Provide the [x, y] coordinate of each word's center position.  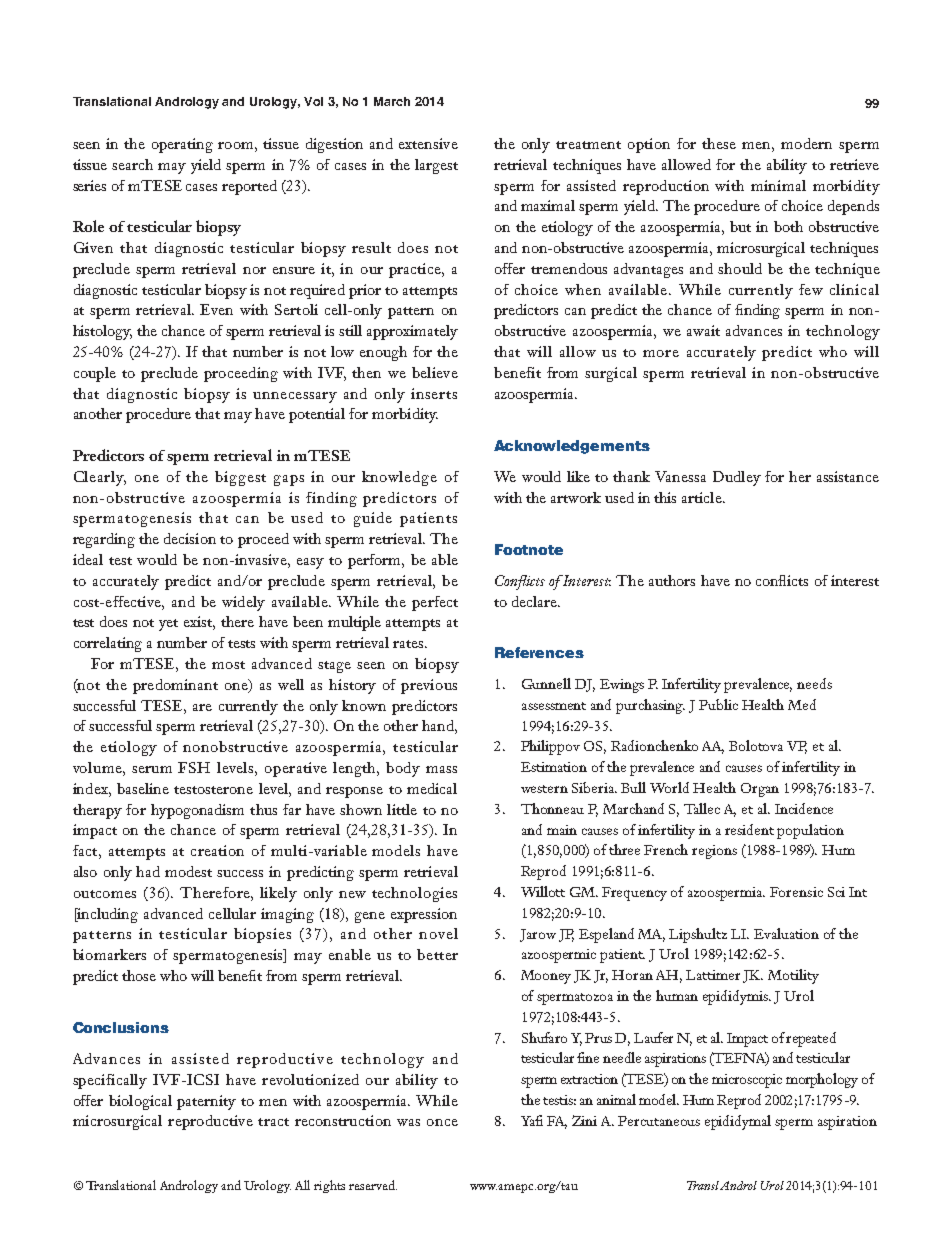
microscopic [747, 1081]
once [442, 1122]
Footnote [529, 549]
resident [749, 829]
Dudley [737, 478]
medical [432, 788]
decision [190, 538]
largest [436, 166]
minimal [778, 185]
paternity [206, 1102]
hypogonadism [197, 811]
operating [182, 145]
